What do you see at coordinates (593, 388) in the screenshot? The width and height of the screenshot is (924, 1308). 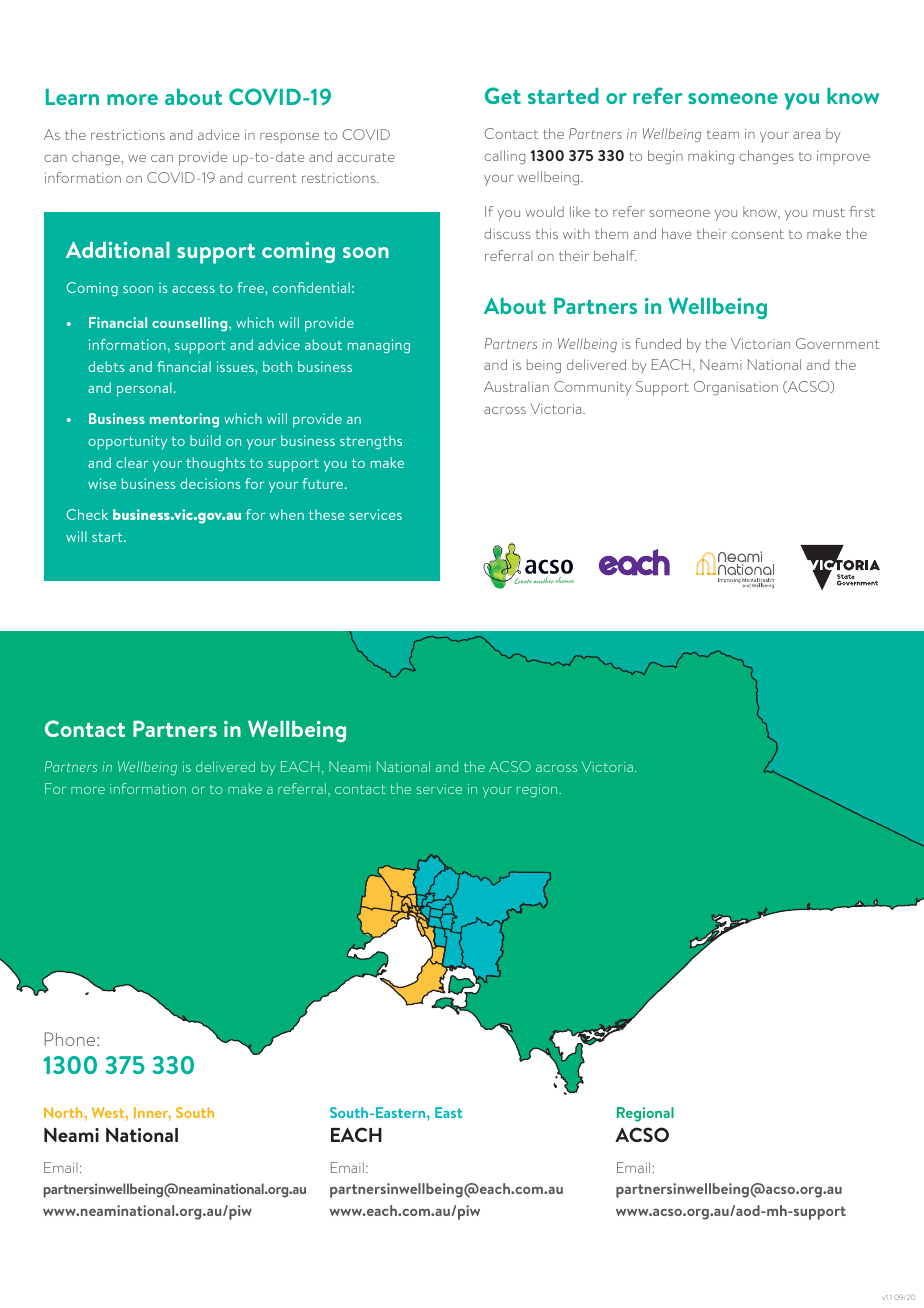 I see `Community` at bounding box center [593, 388].
